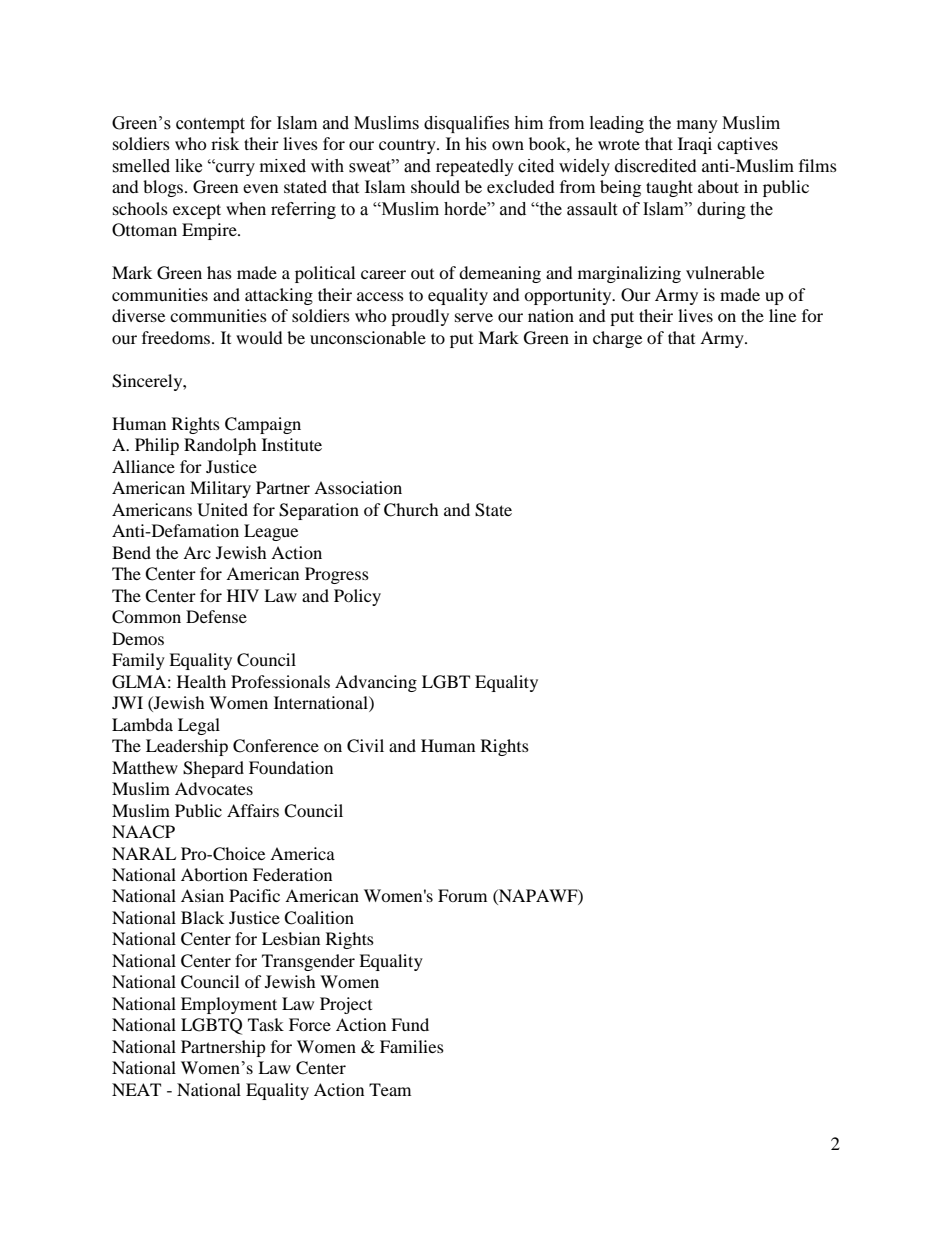 Image resolution: width=952 pixels, height=1233 pixels. Describe the element at coordinates (474, 317) in the screenshot. I see `serve` at that location.
